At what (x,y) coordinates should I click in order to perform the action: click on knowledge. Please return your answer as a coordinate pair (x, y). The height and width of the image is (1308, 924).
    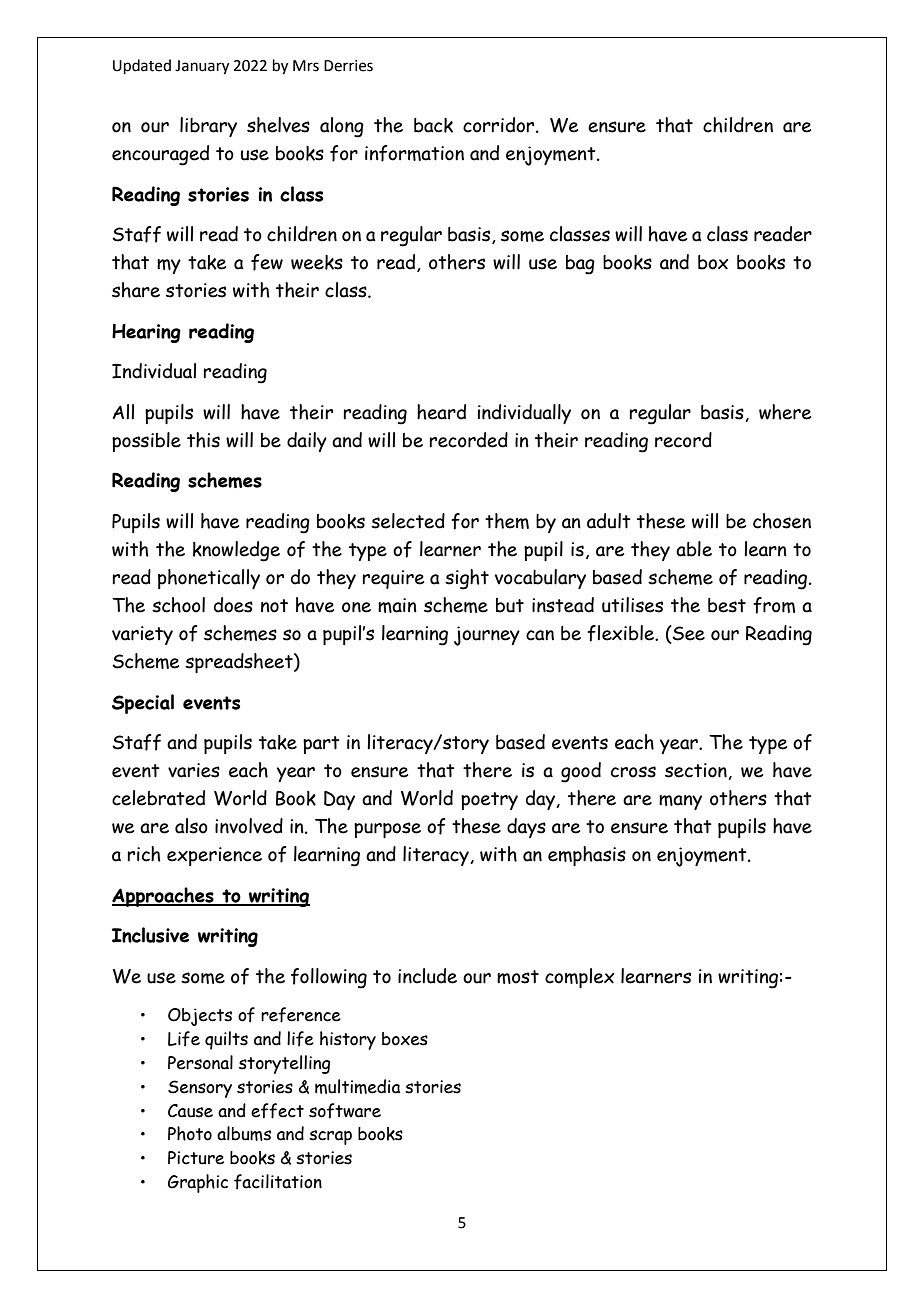
    Looking at the image, I should click on (236, 551).
